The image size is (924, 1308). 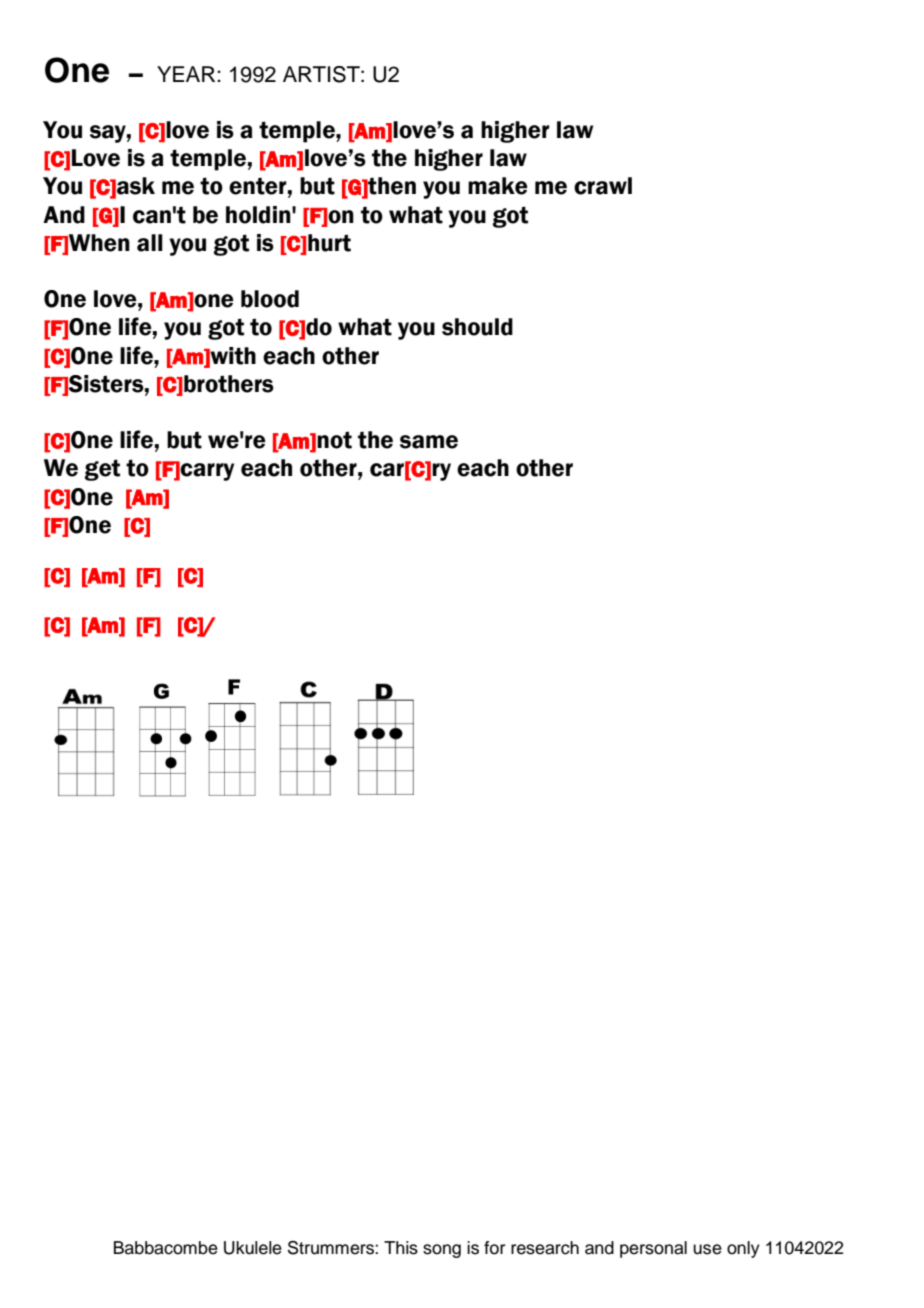 I want to click on research, so click(x=545, y=1248).
